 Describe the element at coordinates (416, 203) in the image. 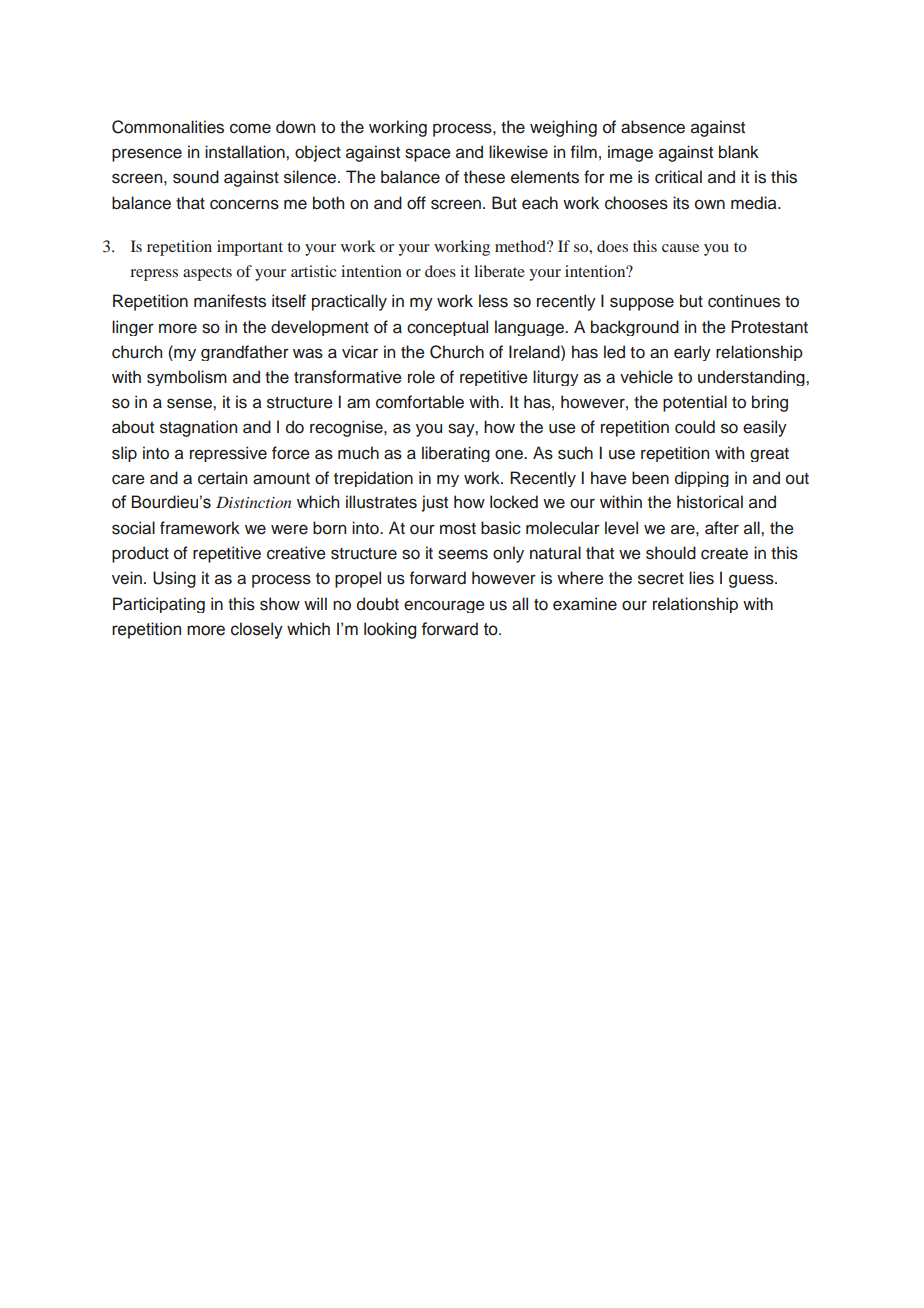

I see `off` at that location.
